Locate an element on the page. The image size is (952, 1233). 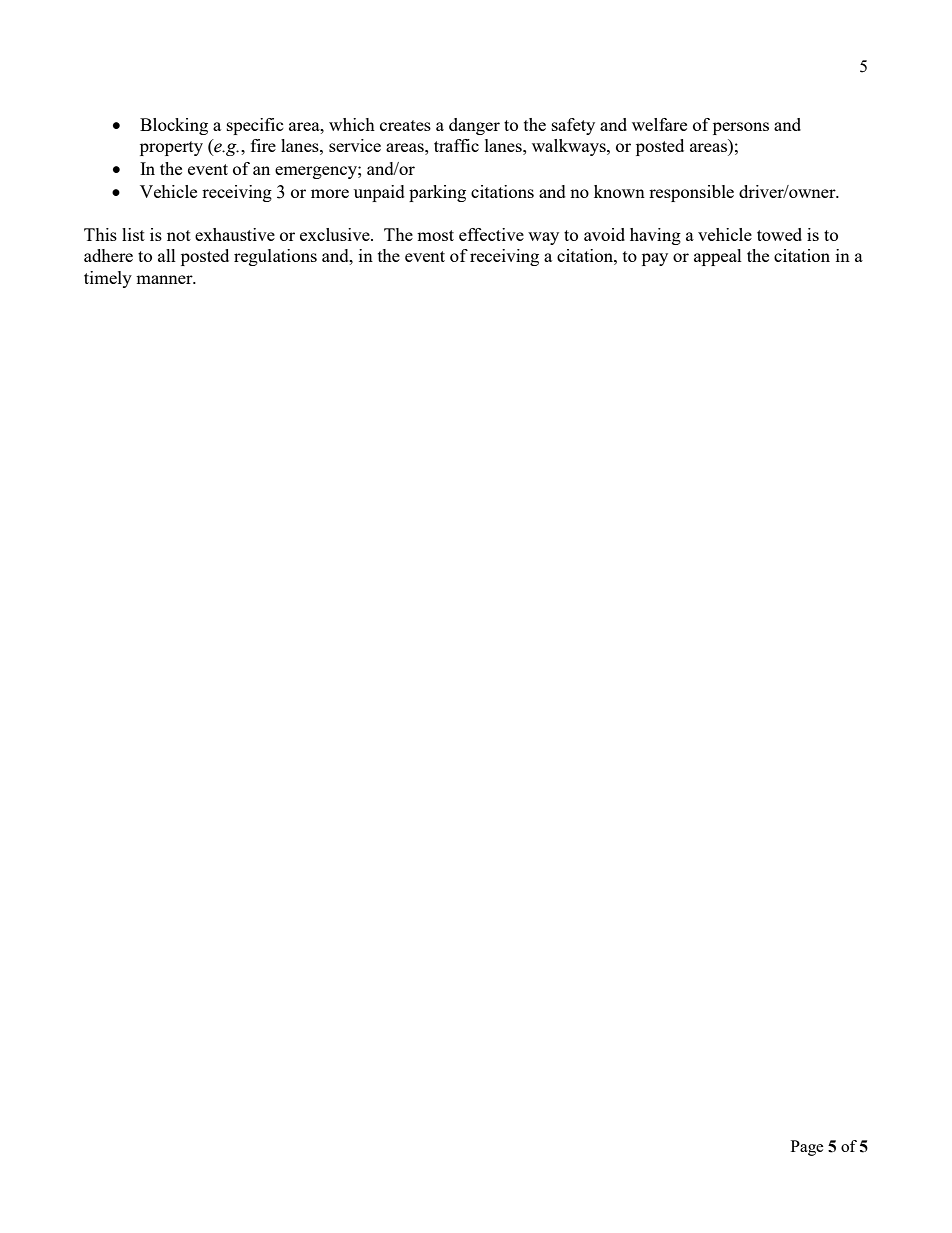
pay is located at coordinates (655, 259).
